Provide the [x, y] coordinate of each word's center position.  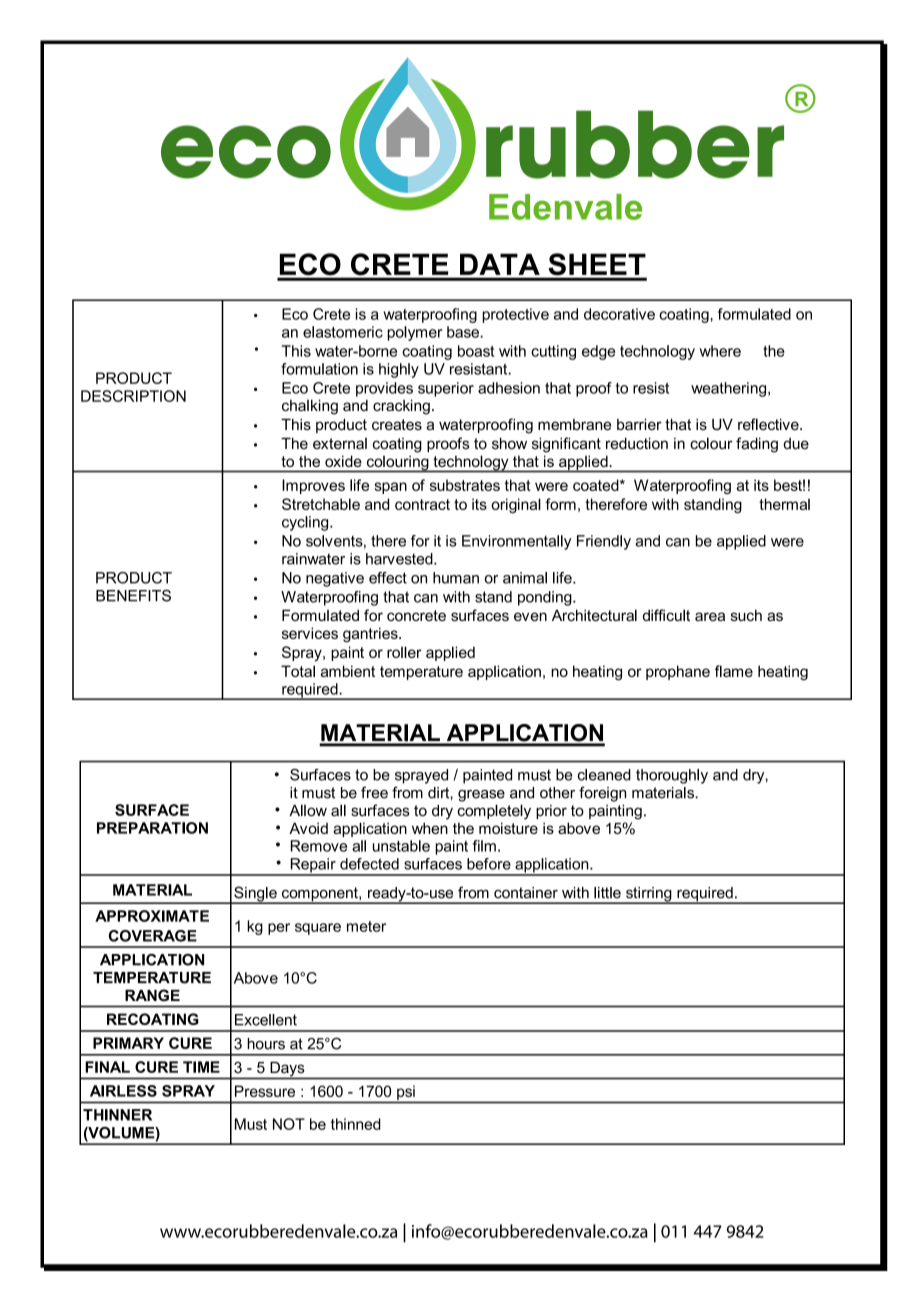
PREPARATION [152, 828]
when [430, 828]
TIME [201, 1067]
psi [406, 1093]
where [720, 351]
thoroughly [672, 776]
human [456, 578]
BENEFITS [133, 596]
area [710, 616]
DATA [500, 264]
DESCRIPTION [133, 396]
